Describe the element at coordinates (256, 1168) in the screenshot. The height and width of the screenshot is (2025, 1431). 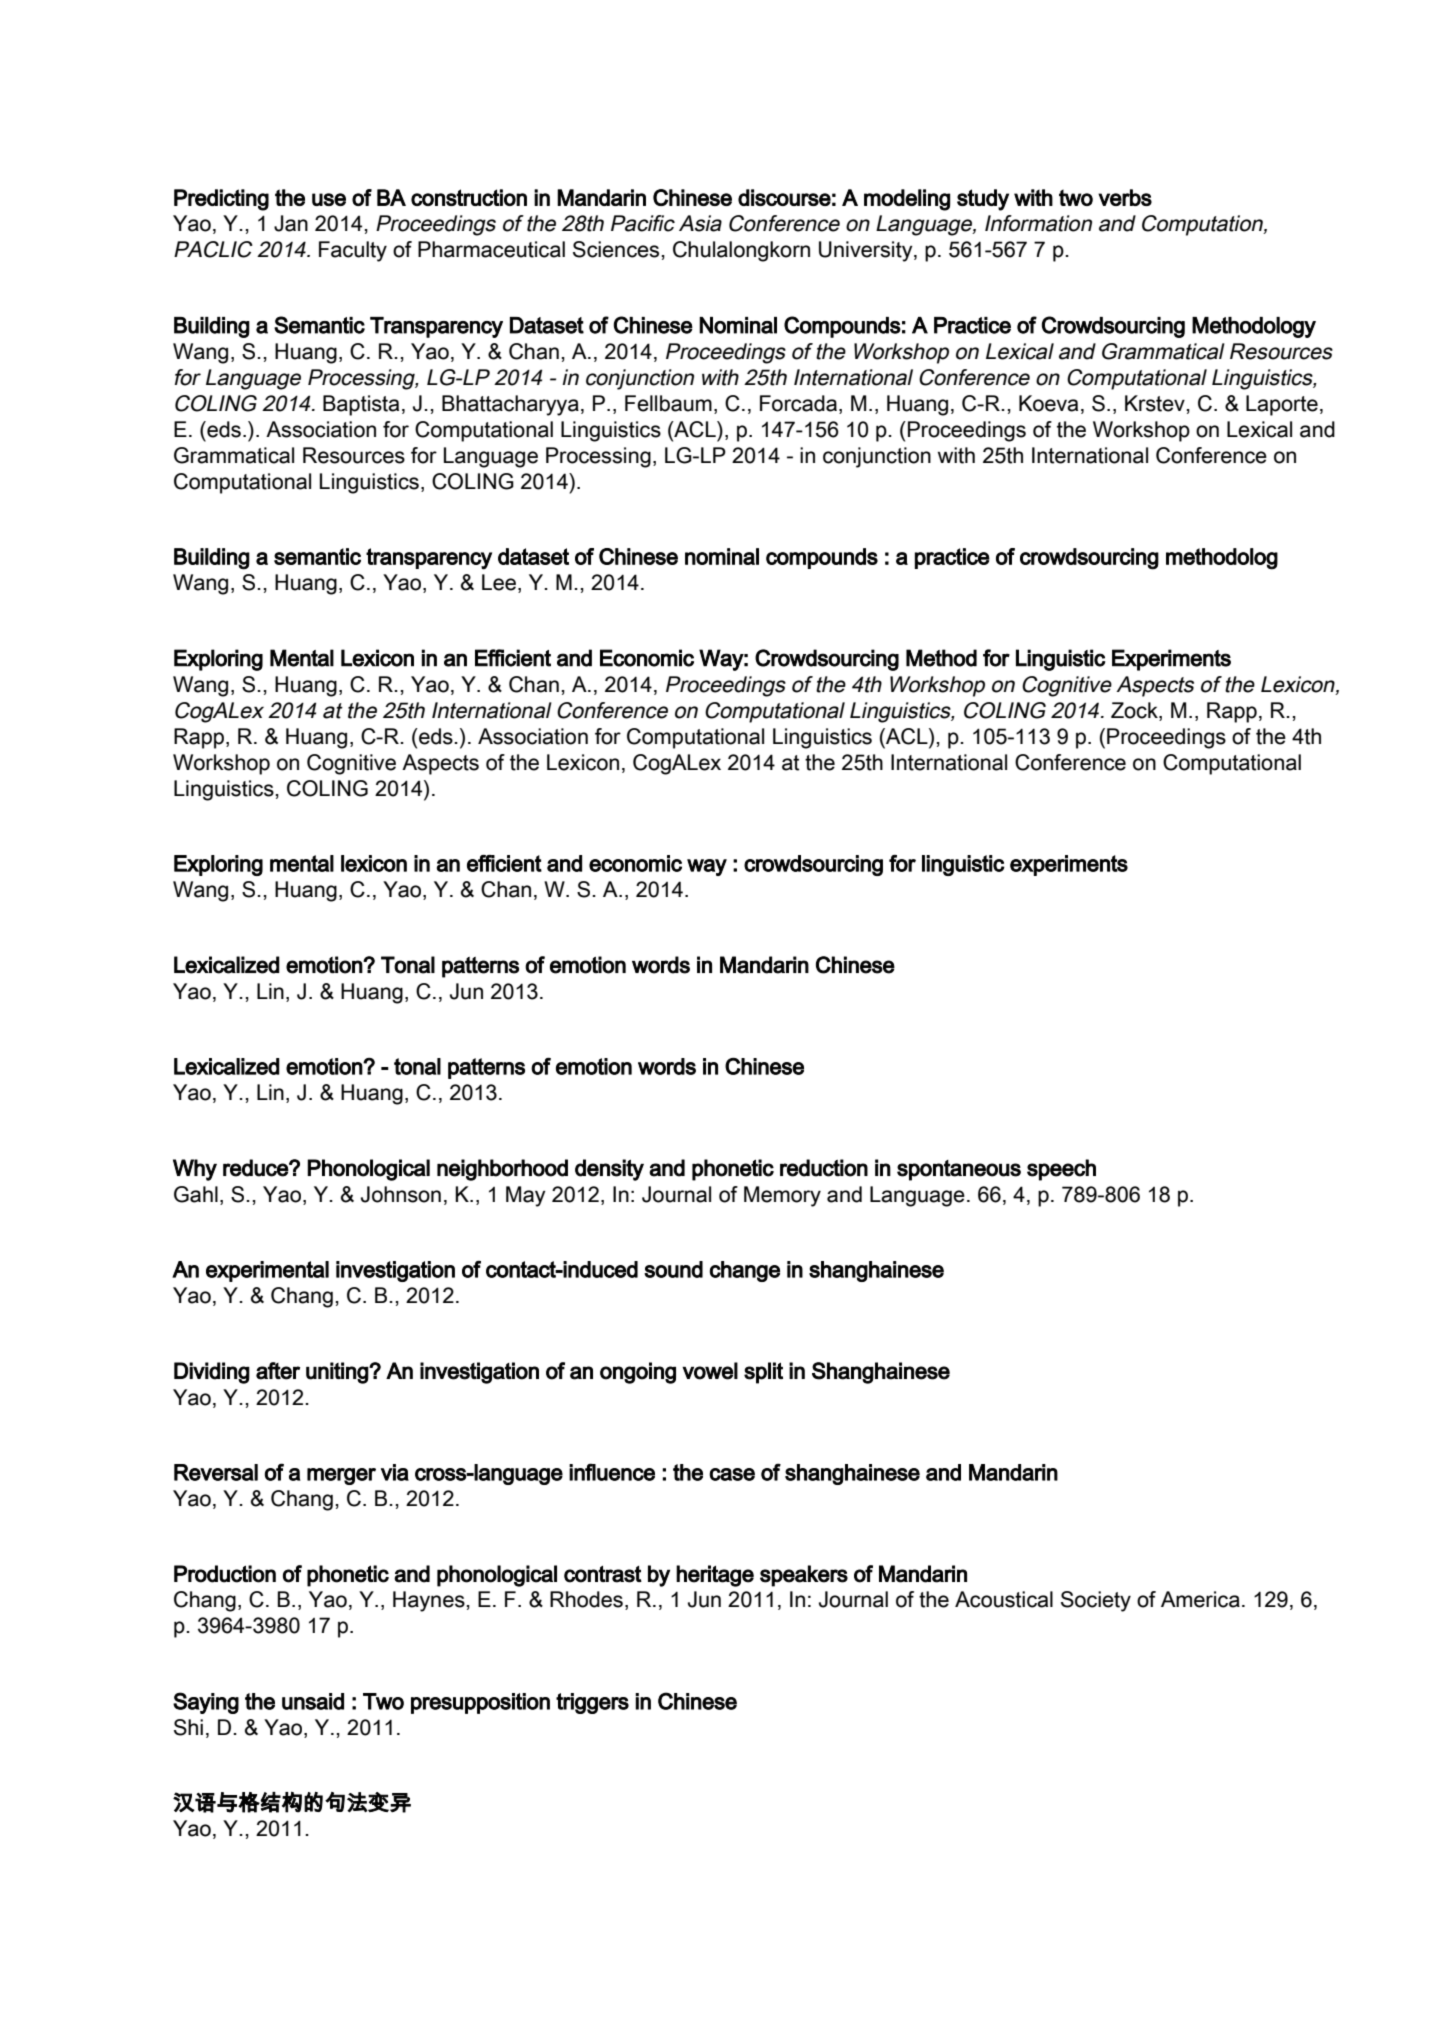
I see `reduce` at that location.
